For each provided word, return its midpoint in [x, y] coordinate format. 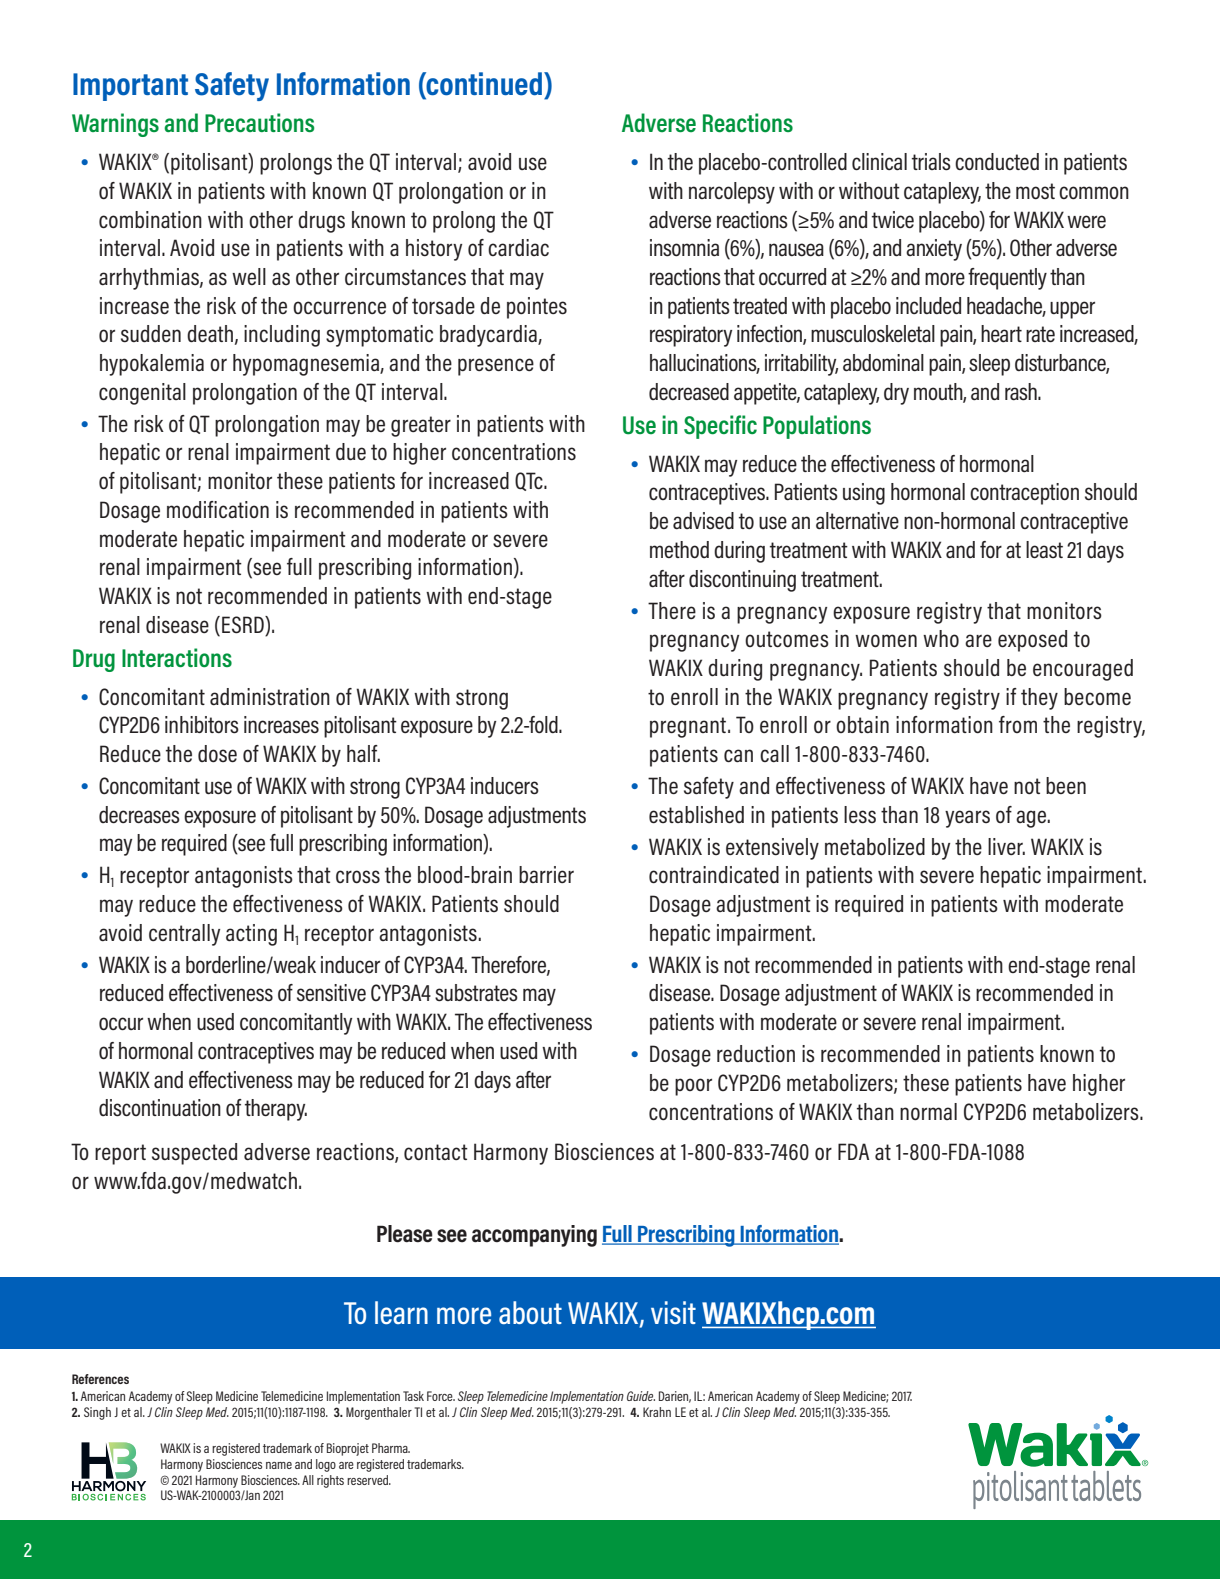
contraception [1024, 494]
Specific [720, 427]
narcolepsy [732, 193]
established [696, 814]
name [279, 1465]
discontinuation [160, 1108]
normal [928, 1111]
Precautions [259, 123]
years [967, 819]
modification [218, 509]
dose [217, 753]
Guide [641, 1396]
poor [693, 1087]
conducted [997, 161]
